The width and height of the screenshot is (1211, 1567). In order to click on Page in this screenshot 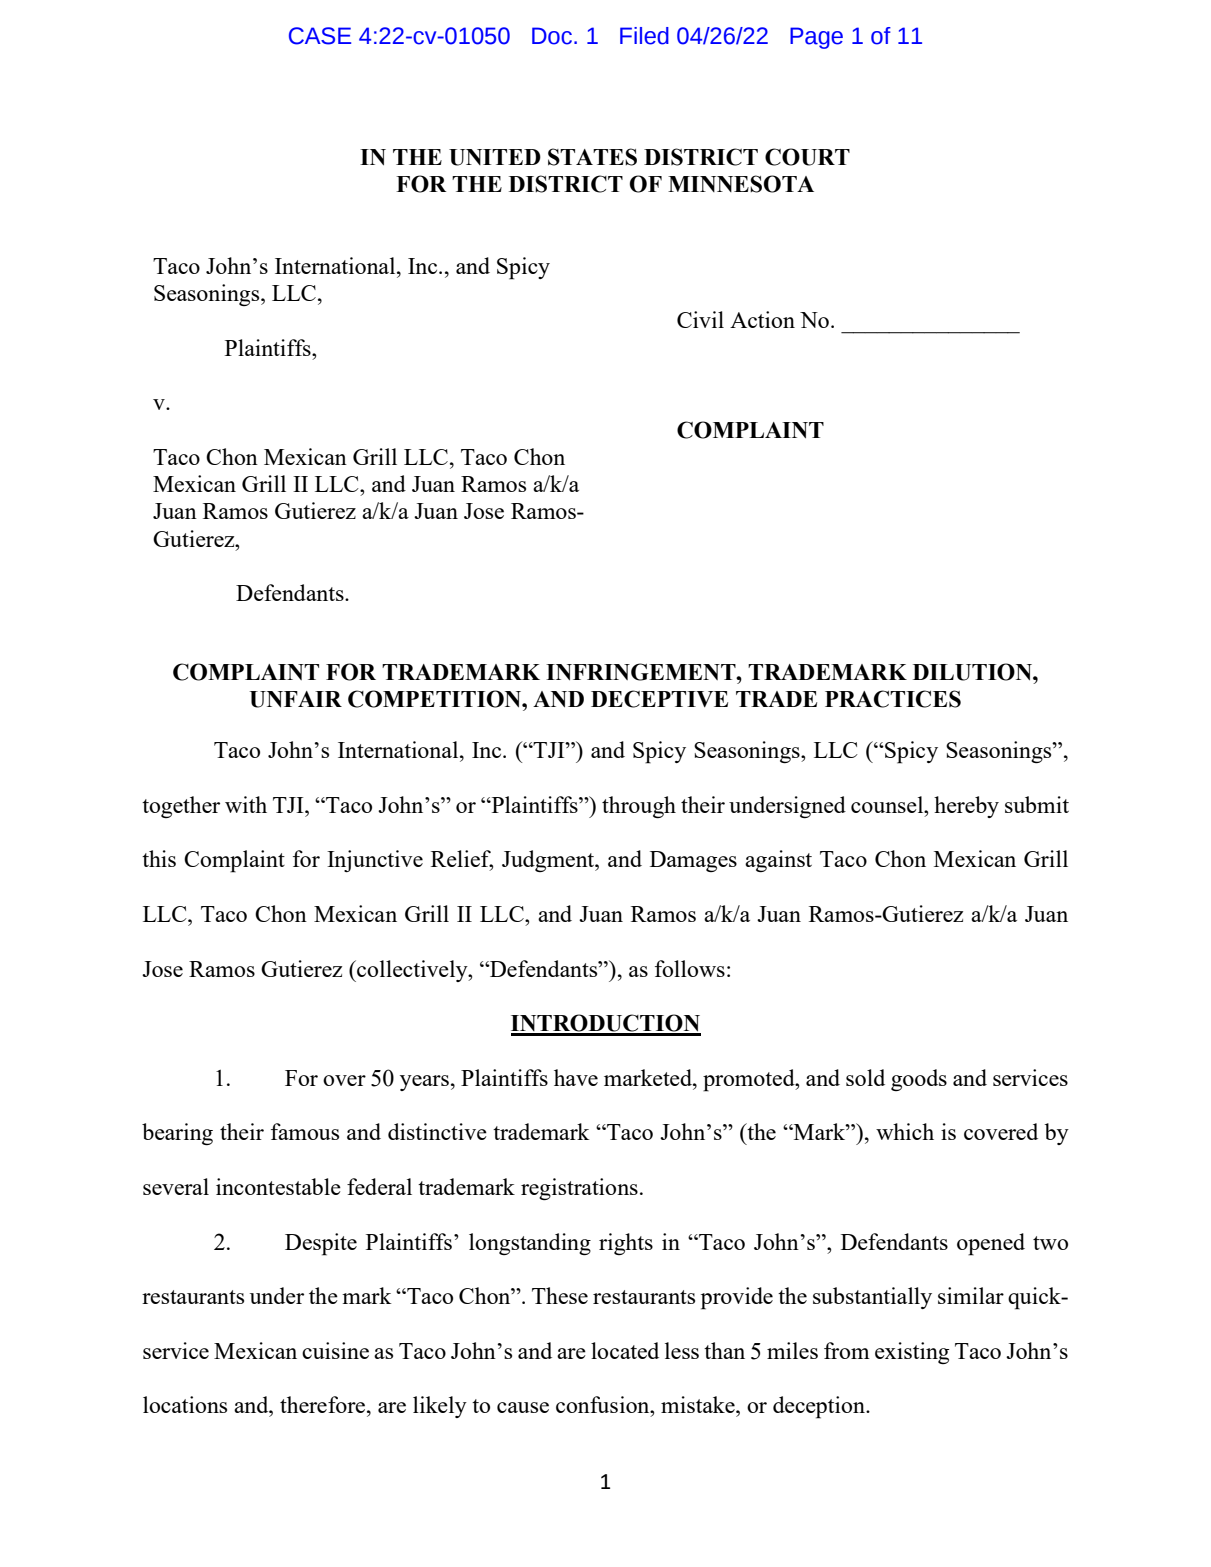, I will do `click(816, 38)`.
